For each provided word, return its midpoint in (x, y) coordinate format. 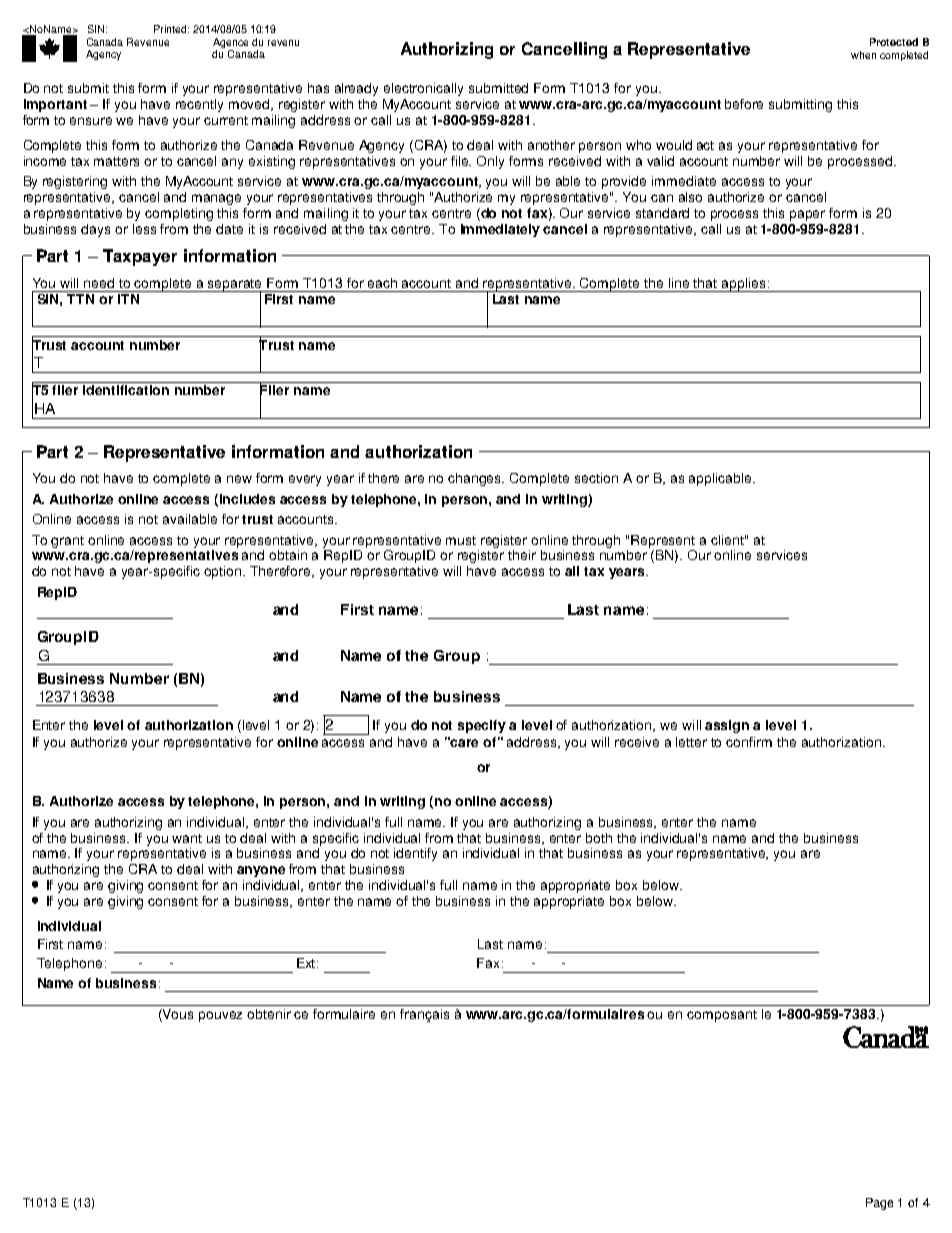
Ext (307, 963)
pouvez (220, 1016)
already (356, 89)
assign (727, 726)
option (224, 572)
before (744, 104)
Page (879, 1204)
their (522, 555)
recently (199, 105)
